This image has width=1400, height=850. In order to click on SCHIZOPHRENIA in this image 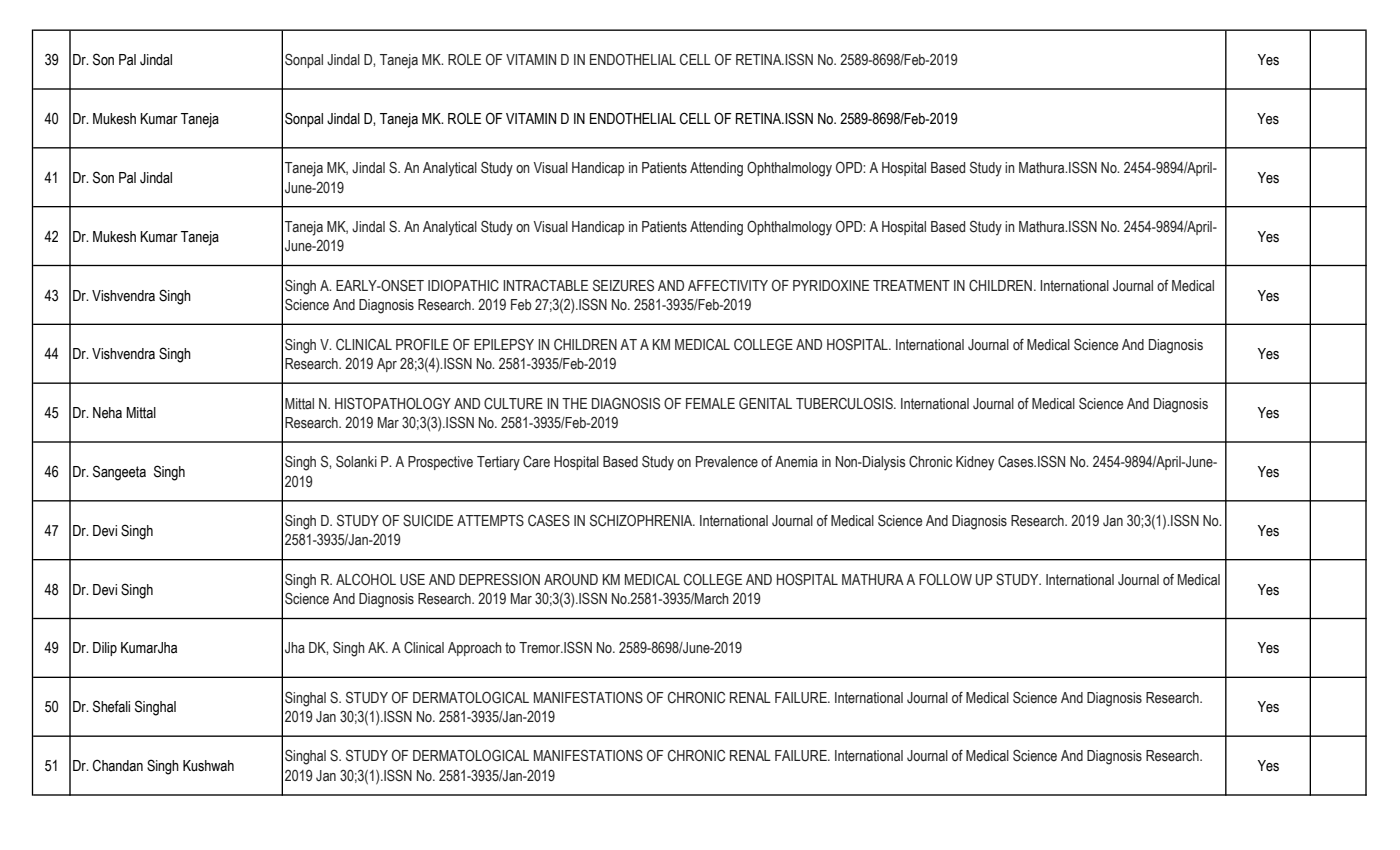, I will do `click(642, 520)`.
